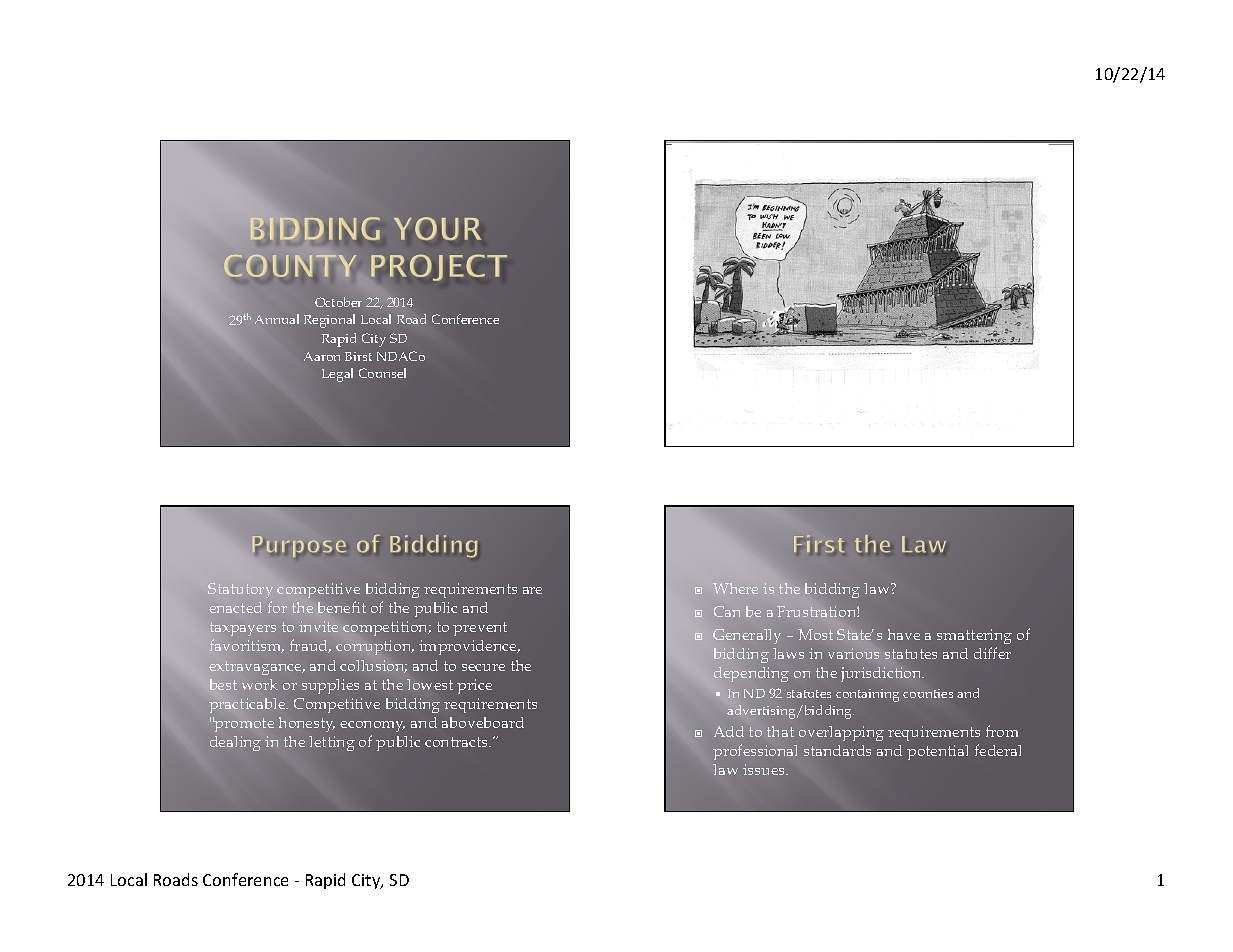  Describe the element at coordinates (532, 590) in the screenshot. I see `are` at that location.
